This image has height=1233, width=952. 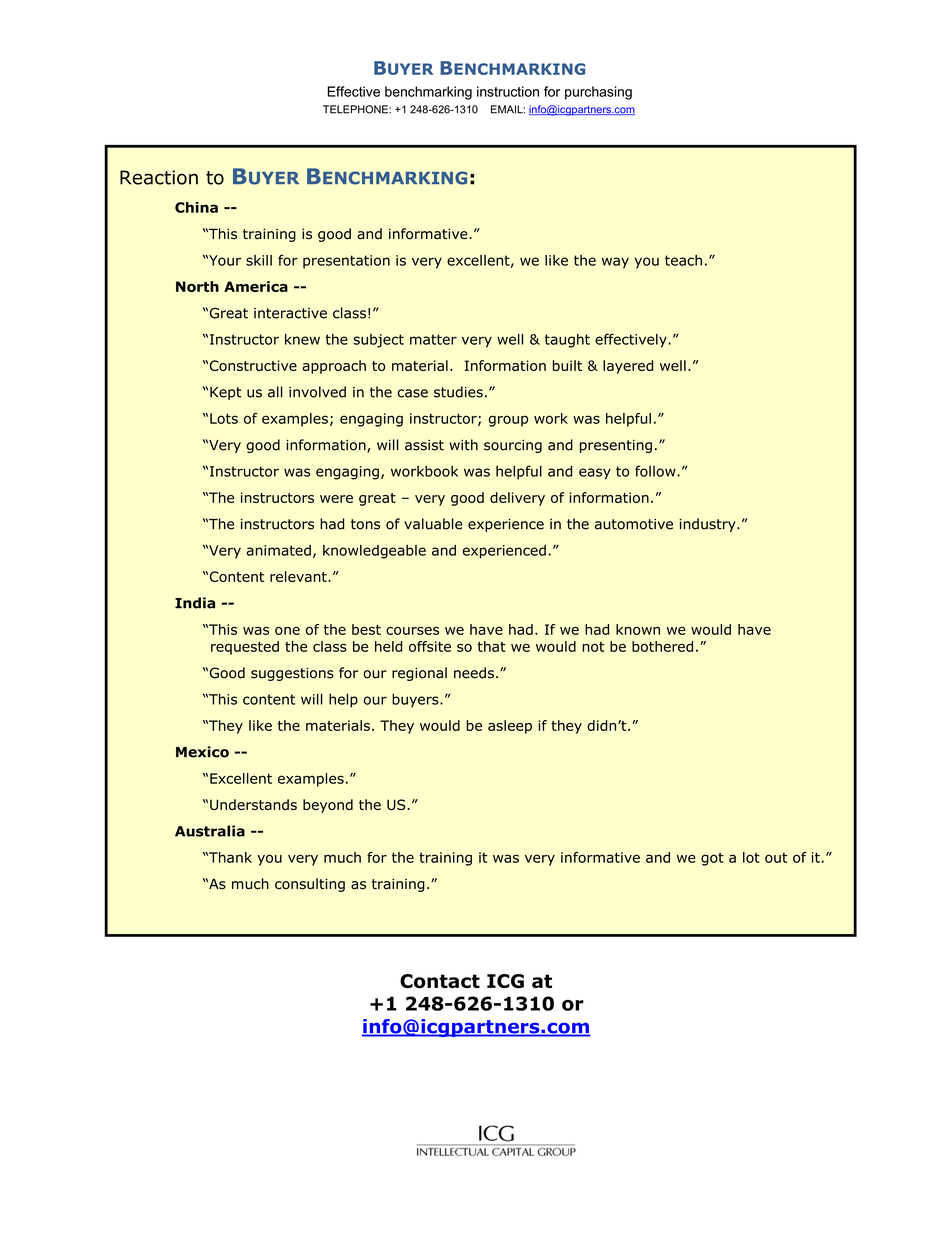 I want to click on consulting, so click(x=310, y=885).
